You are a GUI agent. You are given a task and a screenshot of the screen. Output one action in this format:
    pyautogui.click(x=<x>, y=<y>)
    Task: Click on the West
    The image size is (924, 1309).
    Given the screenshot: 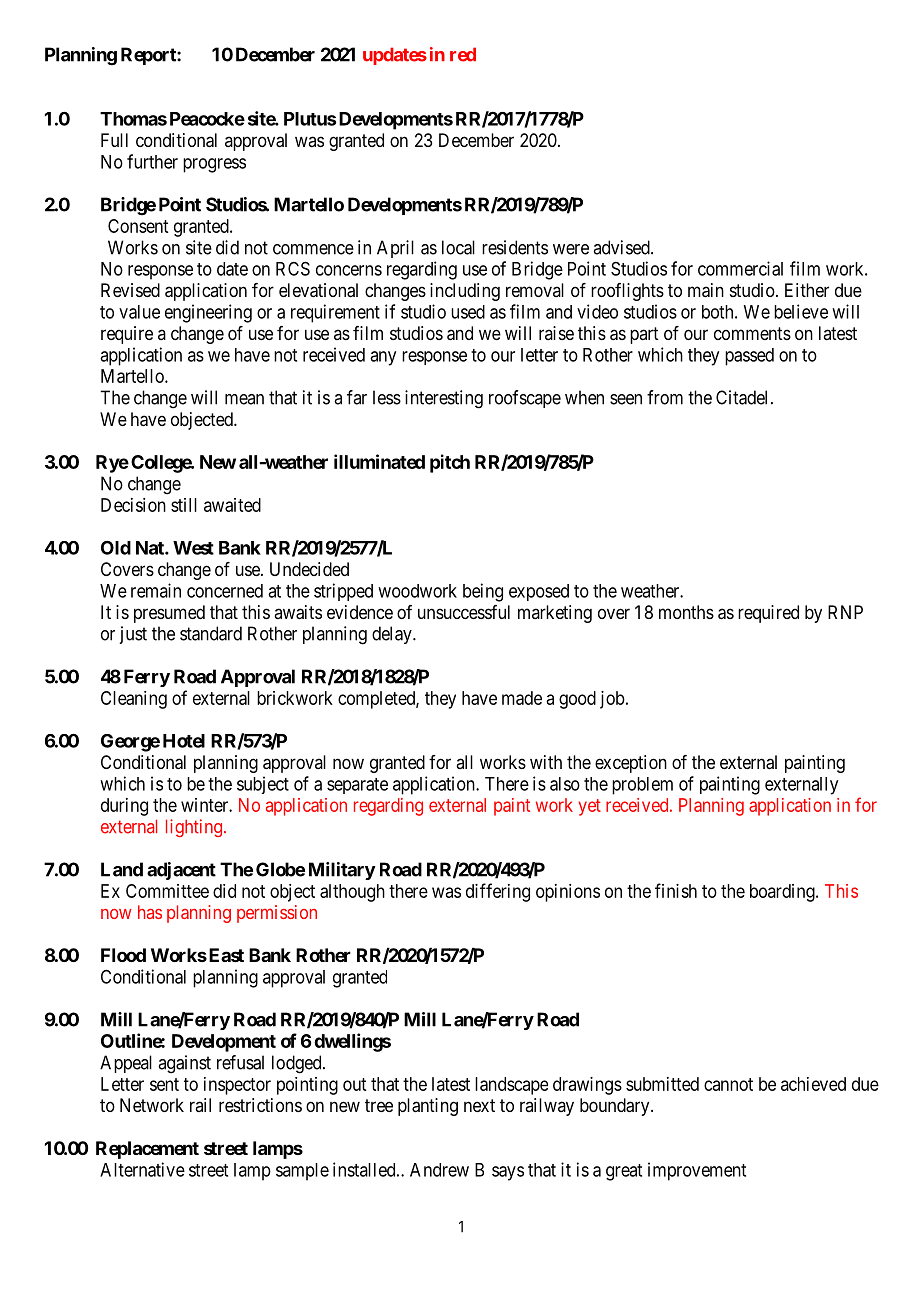 What is the action you would take?
    pyautogui.click(x=193, y=548)
